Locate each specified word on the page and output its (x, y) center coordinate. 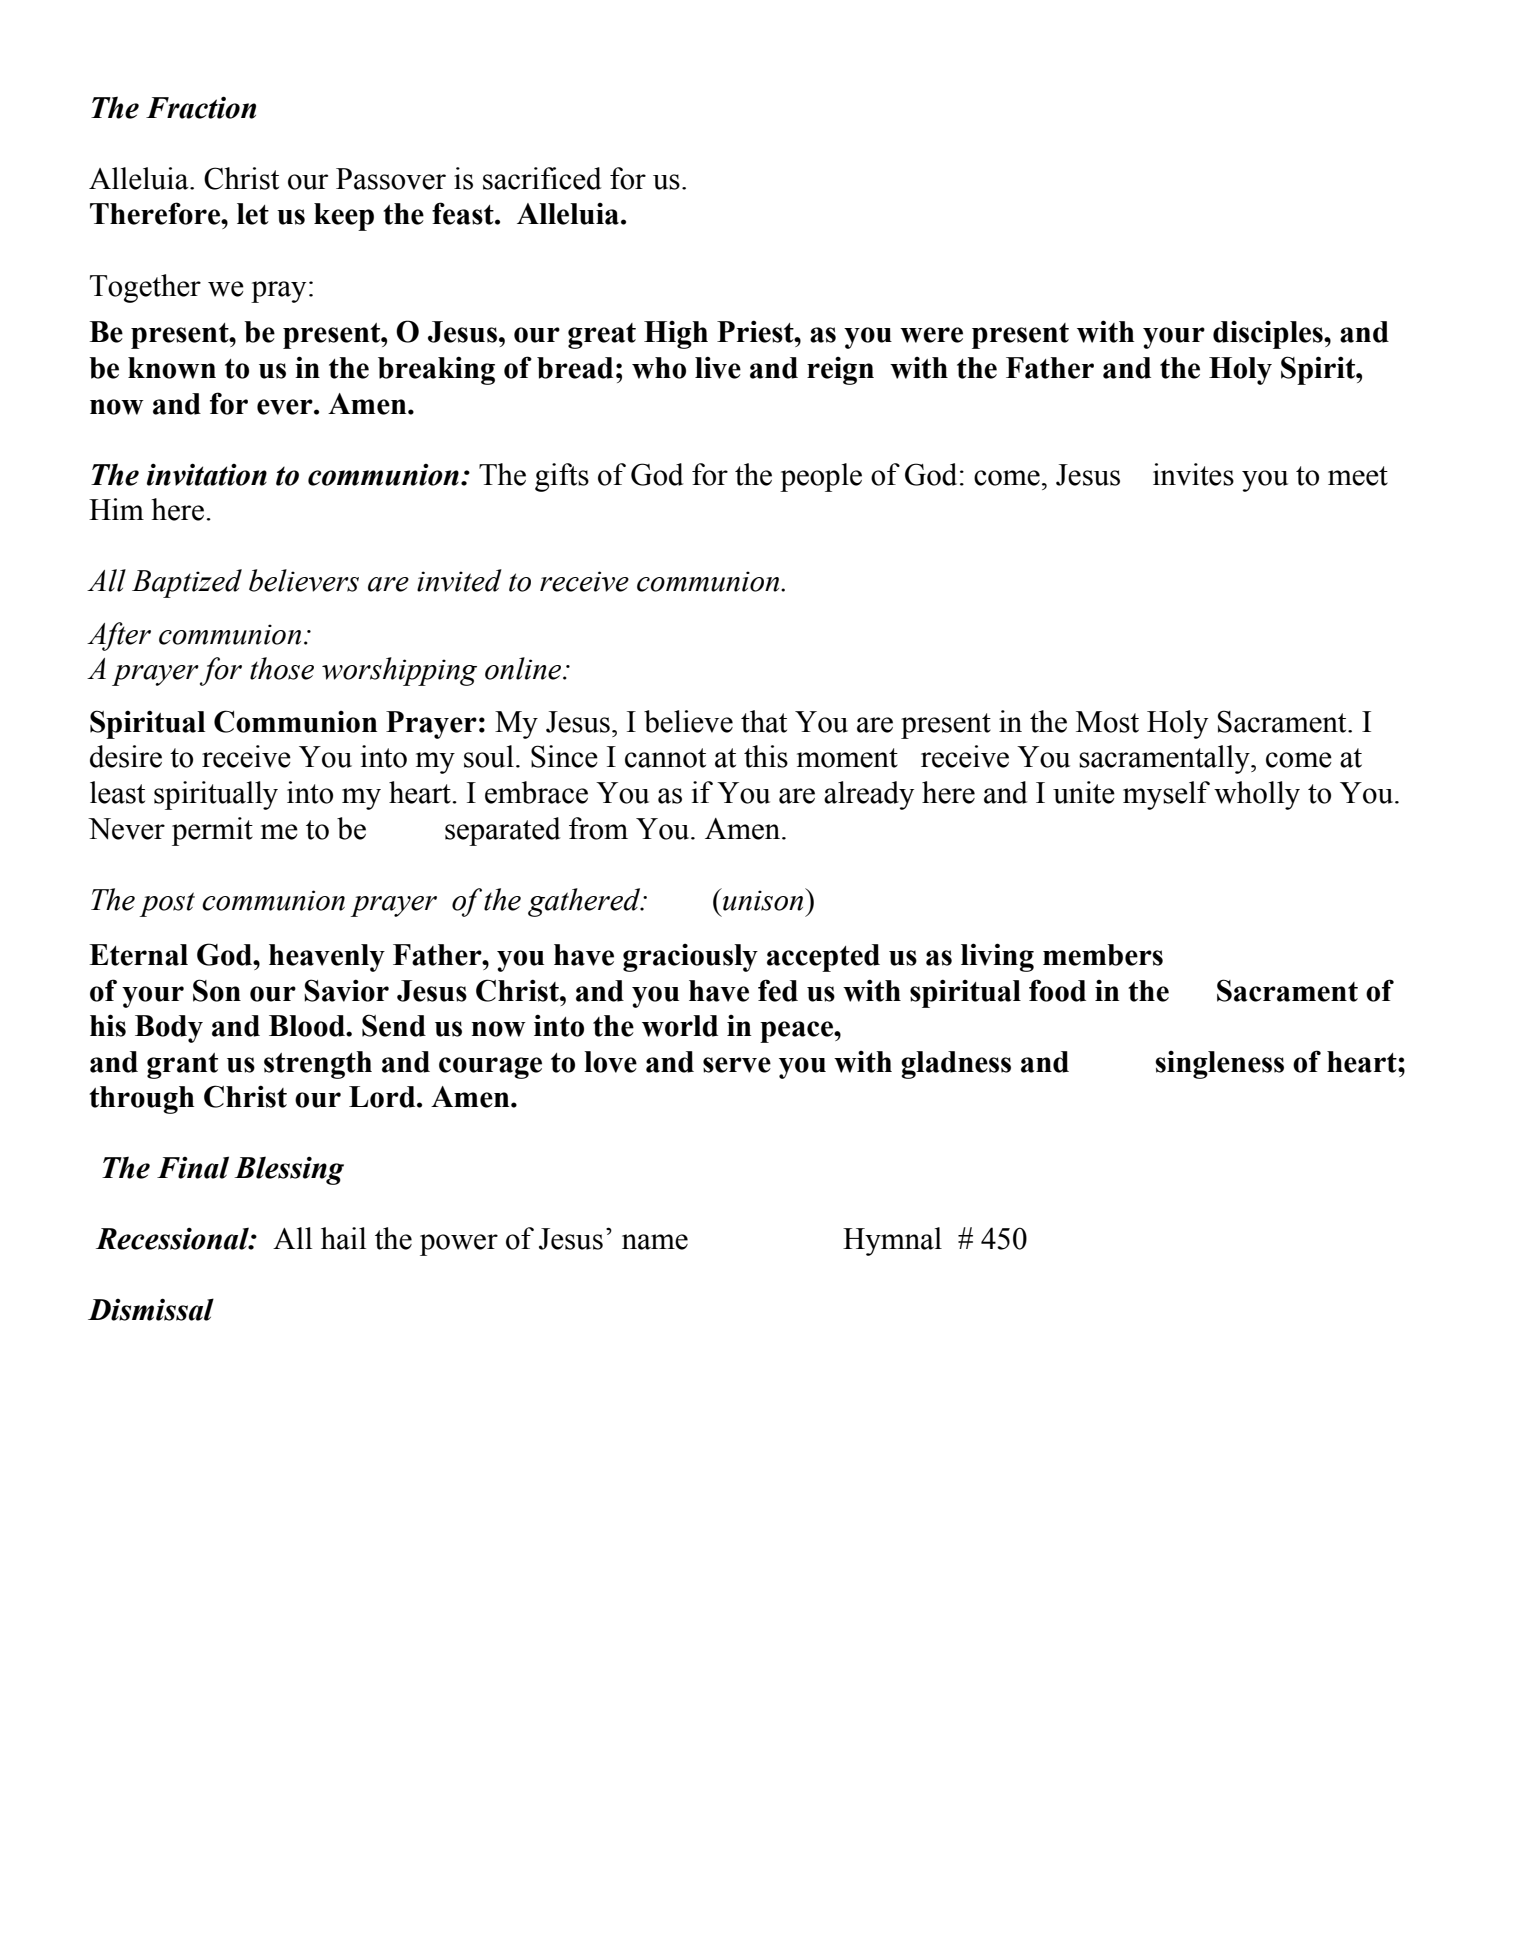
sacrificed (542, 178)
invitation (207, 474)
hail (343, 1238)
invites (1193, 474)
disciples (1269, 335)
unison (763, 899)
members (1103, 955)
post (167, 904)
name (655, 1242)
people (821, 477)
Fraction (201, 107)
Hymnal (892, 1241)
